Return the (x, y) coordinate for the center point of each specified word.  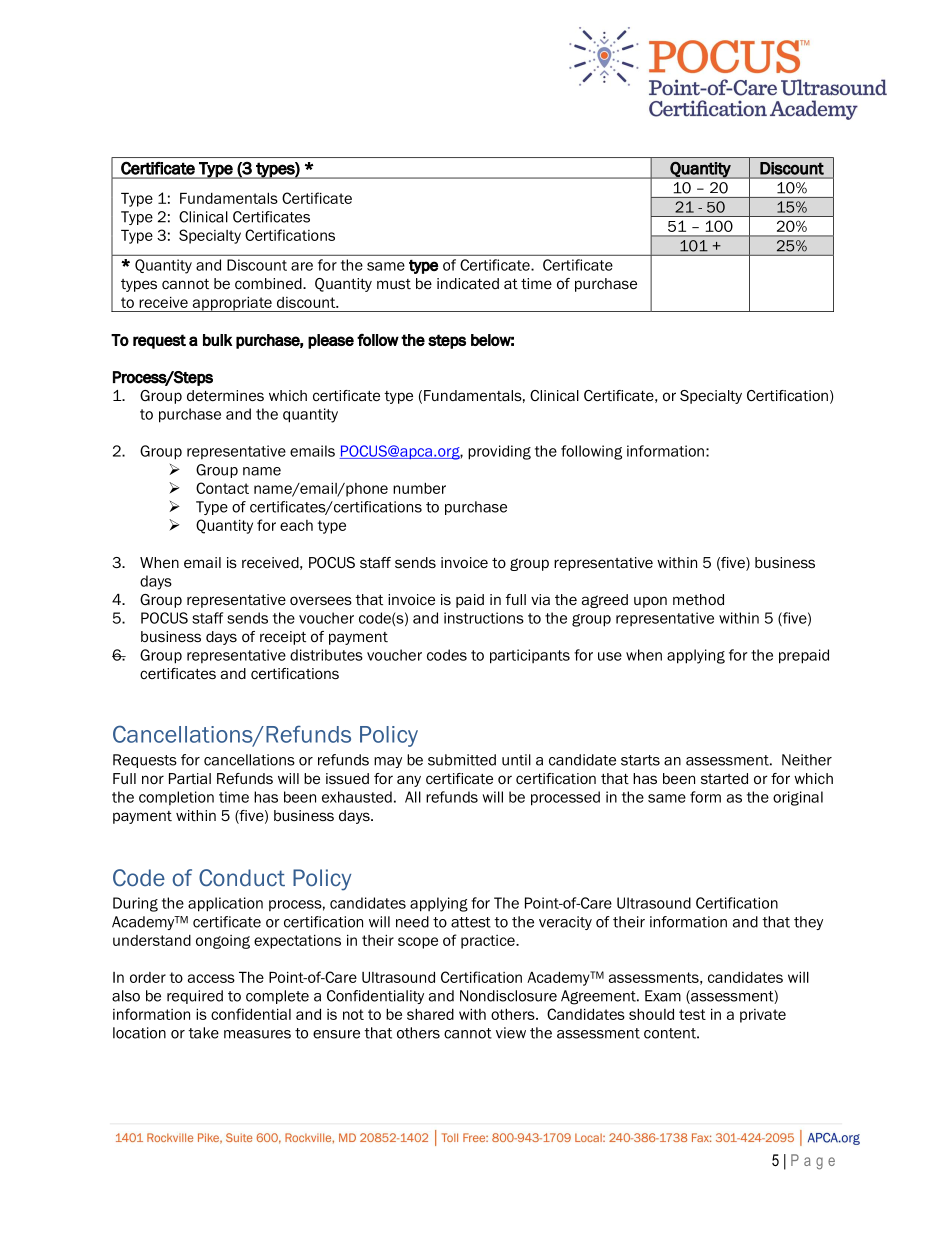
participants (530, 656)
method (698, 599)
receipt (283, 638)
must (394, 284)
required (195, 997)
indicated (468, 284)
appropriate (232, 304)
